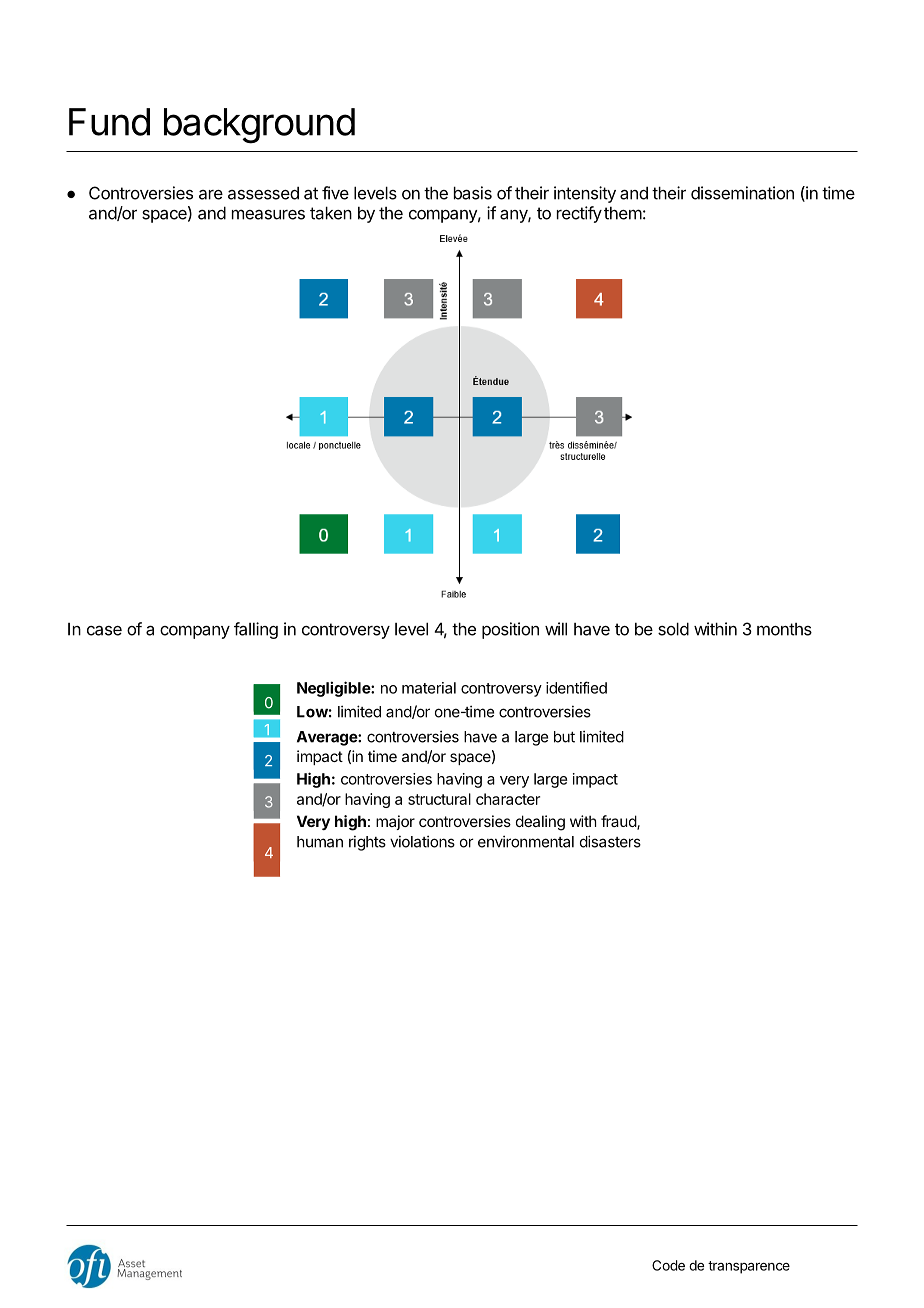 This document has height=1308, width=924. Describe the element at coordinates (259, 126) in the document. I see `background` at that location.
